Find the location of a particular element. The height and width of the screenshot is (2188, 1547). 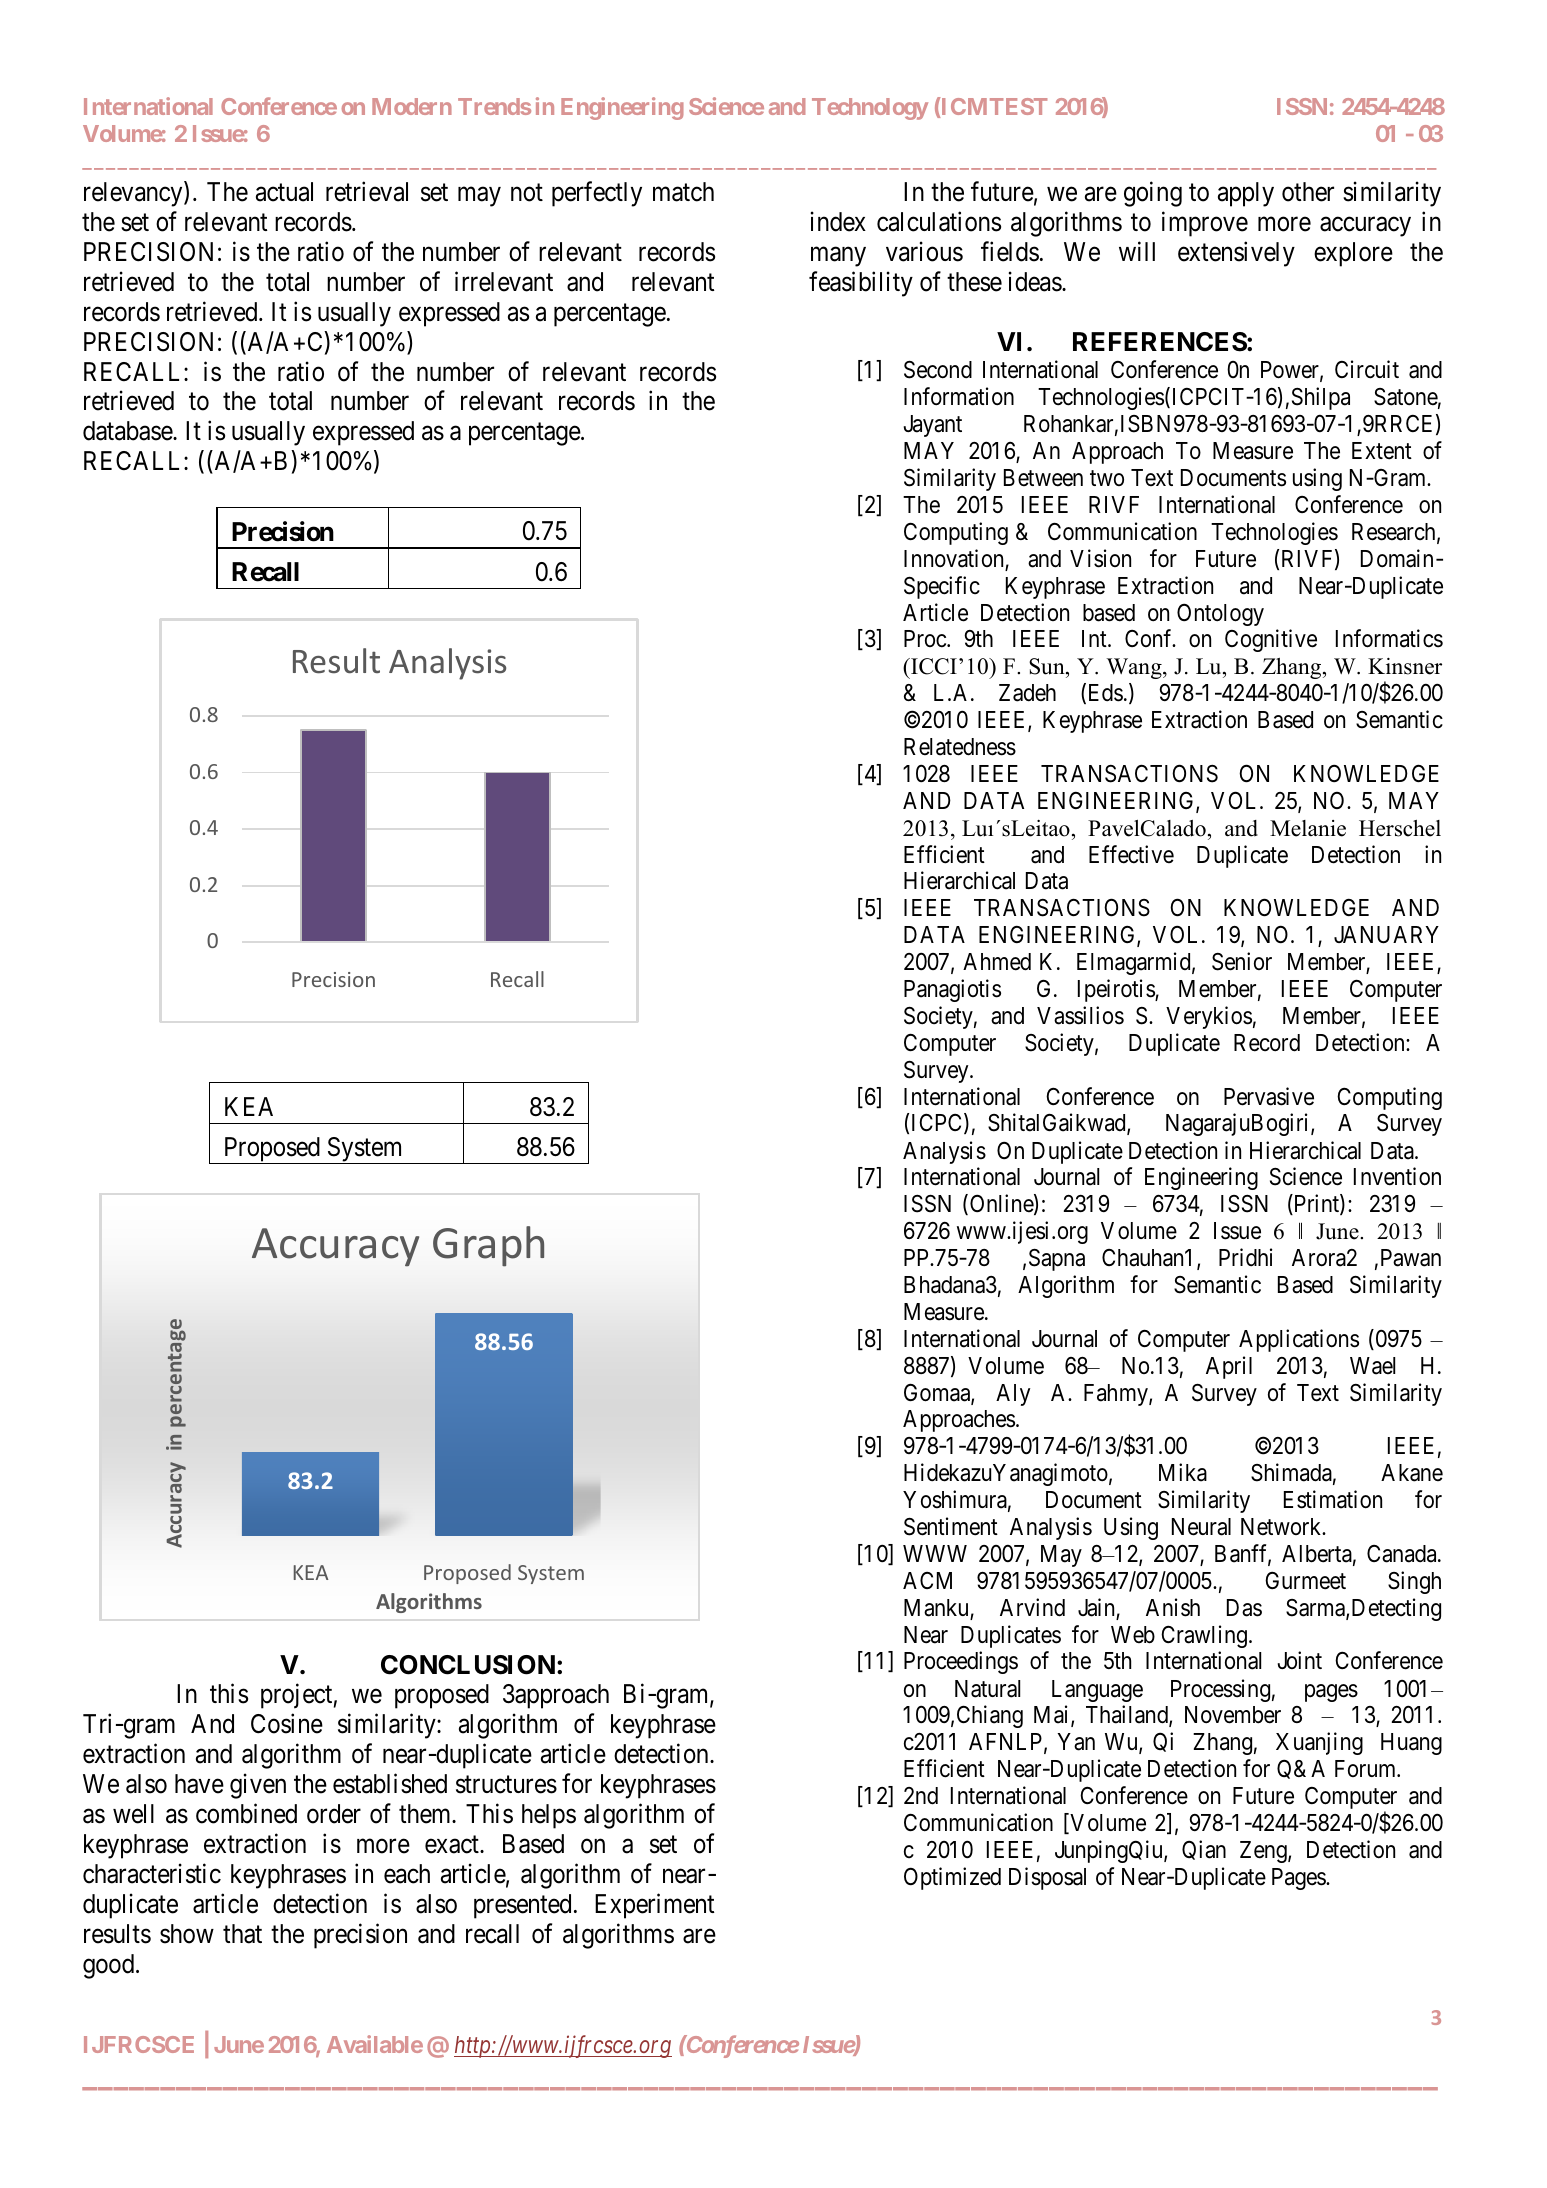

actual is located at coordinates (284, 192).
